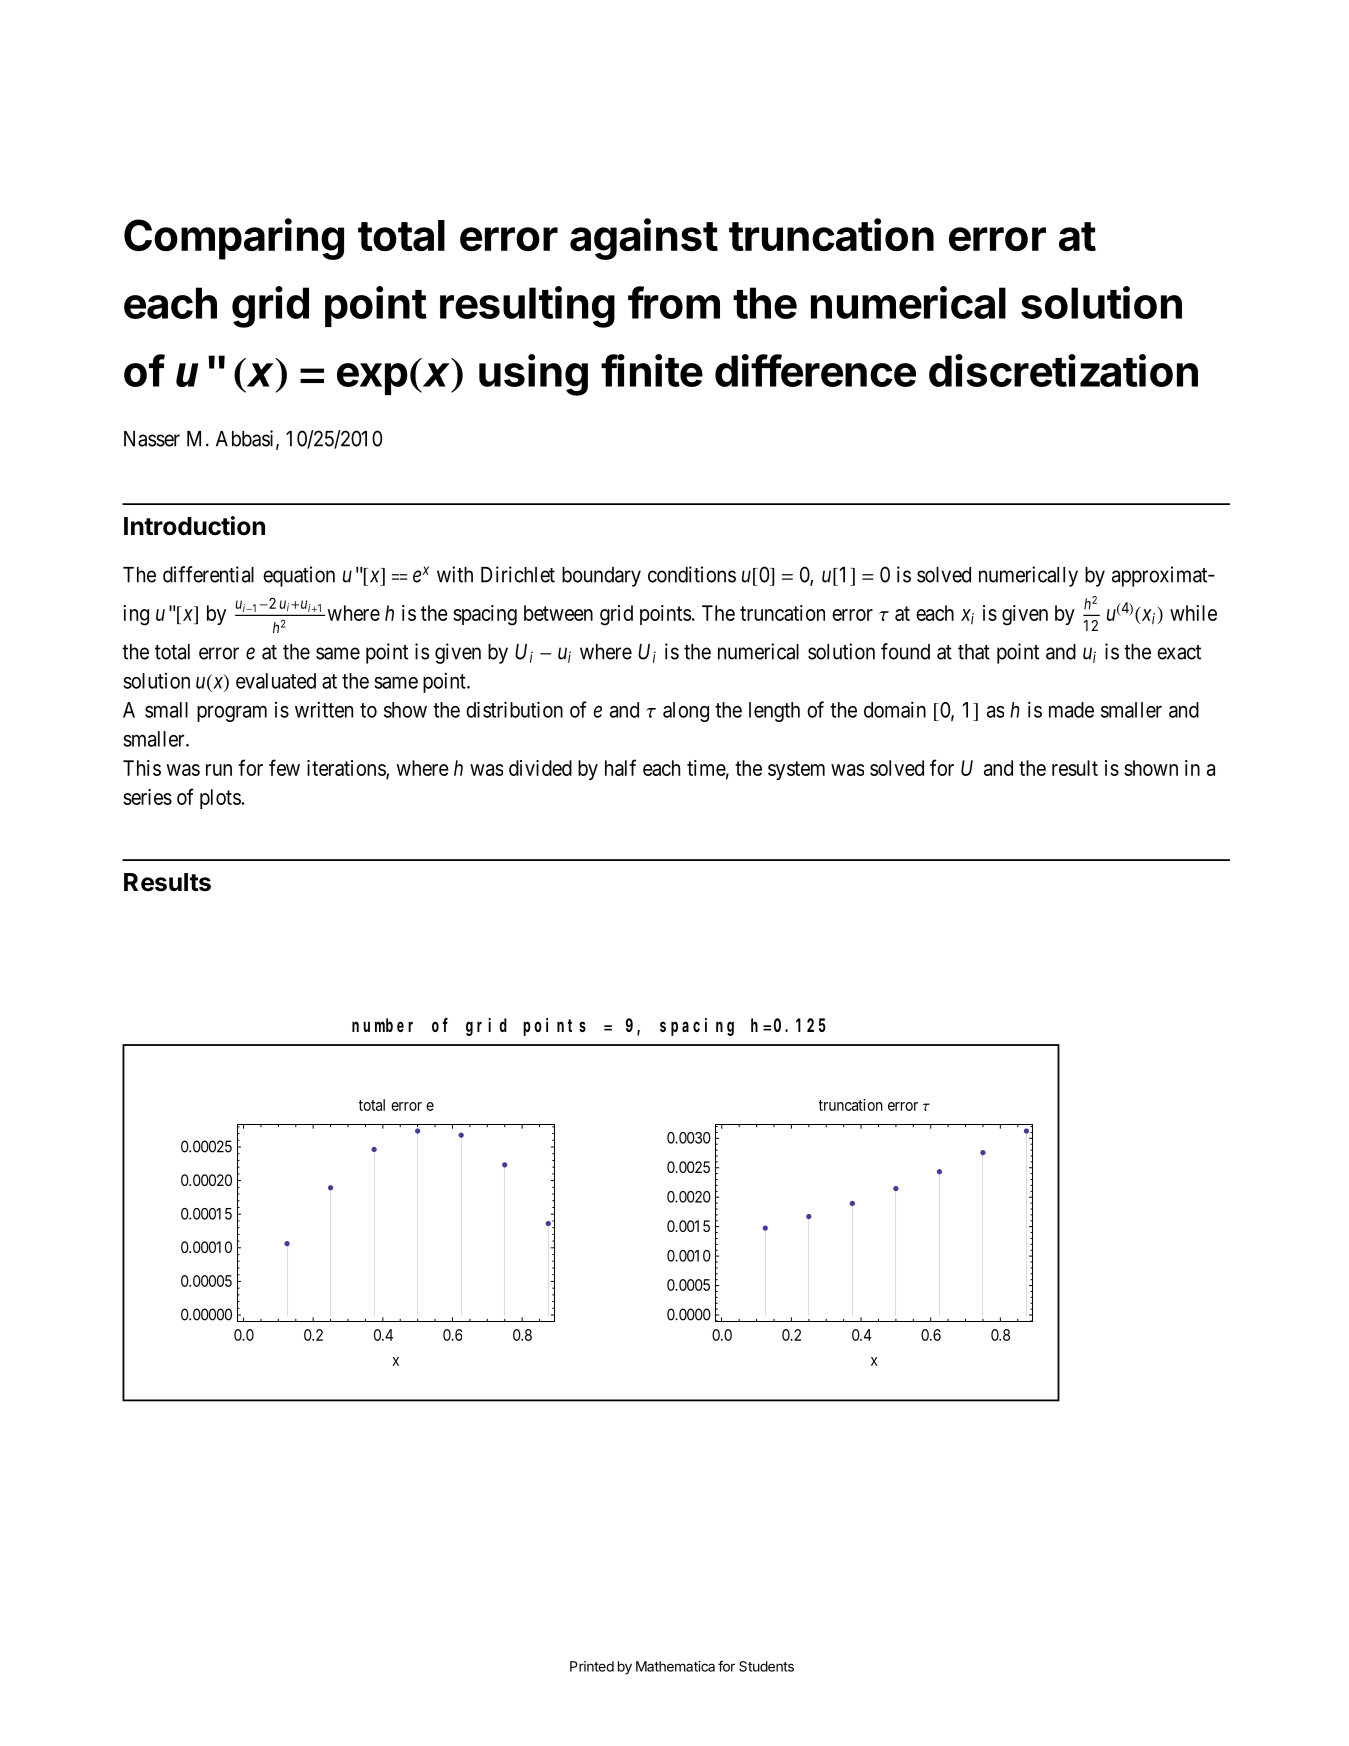 The height and width of the document is (1746, 1349). I want to click on made, so click(1071, 710).
